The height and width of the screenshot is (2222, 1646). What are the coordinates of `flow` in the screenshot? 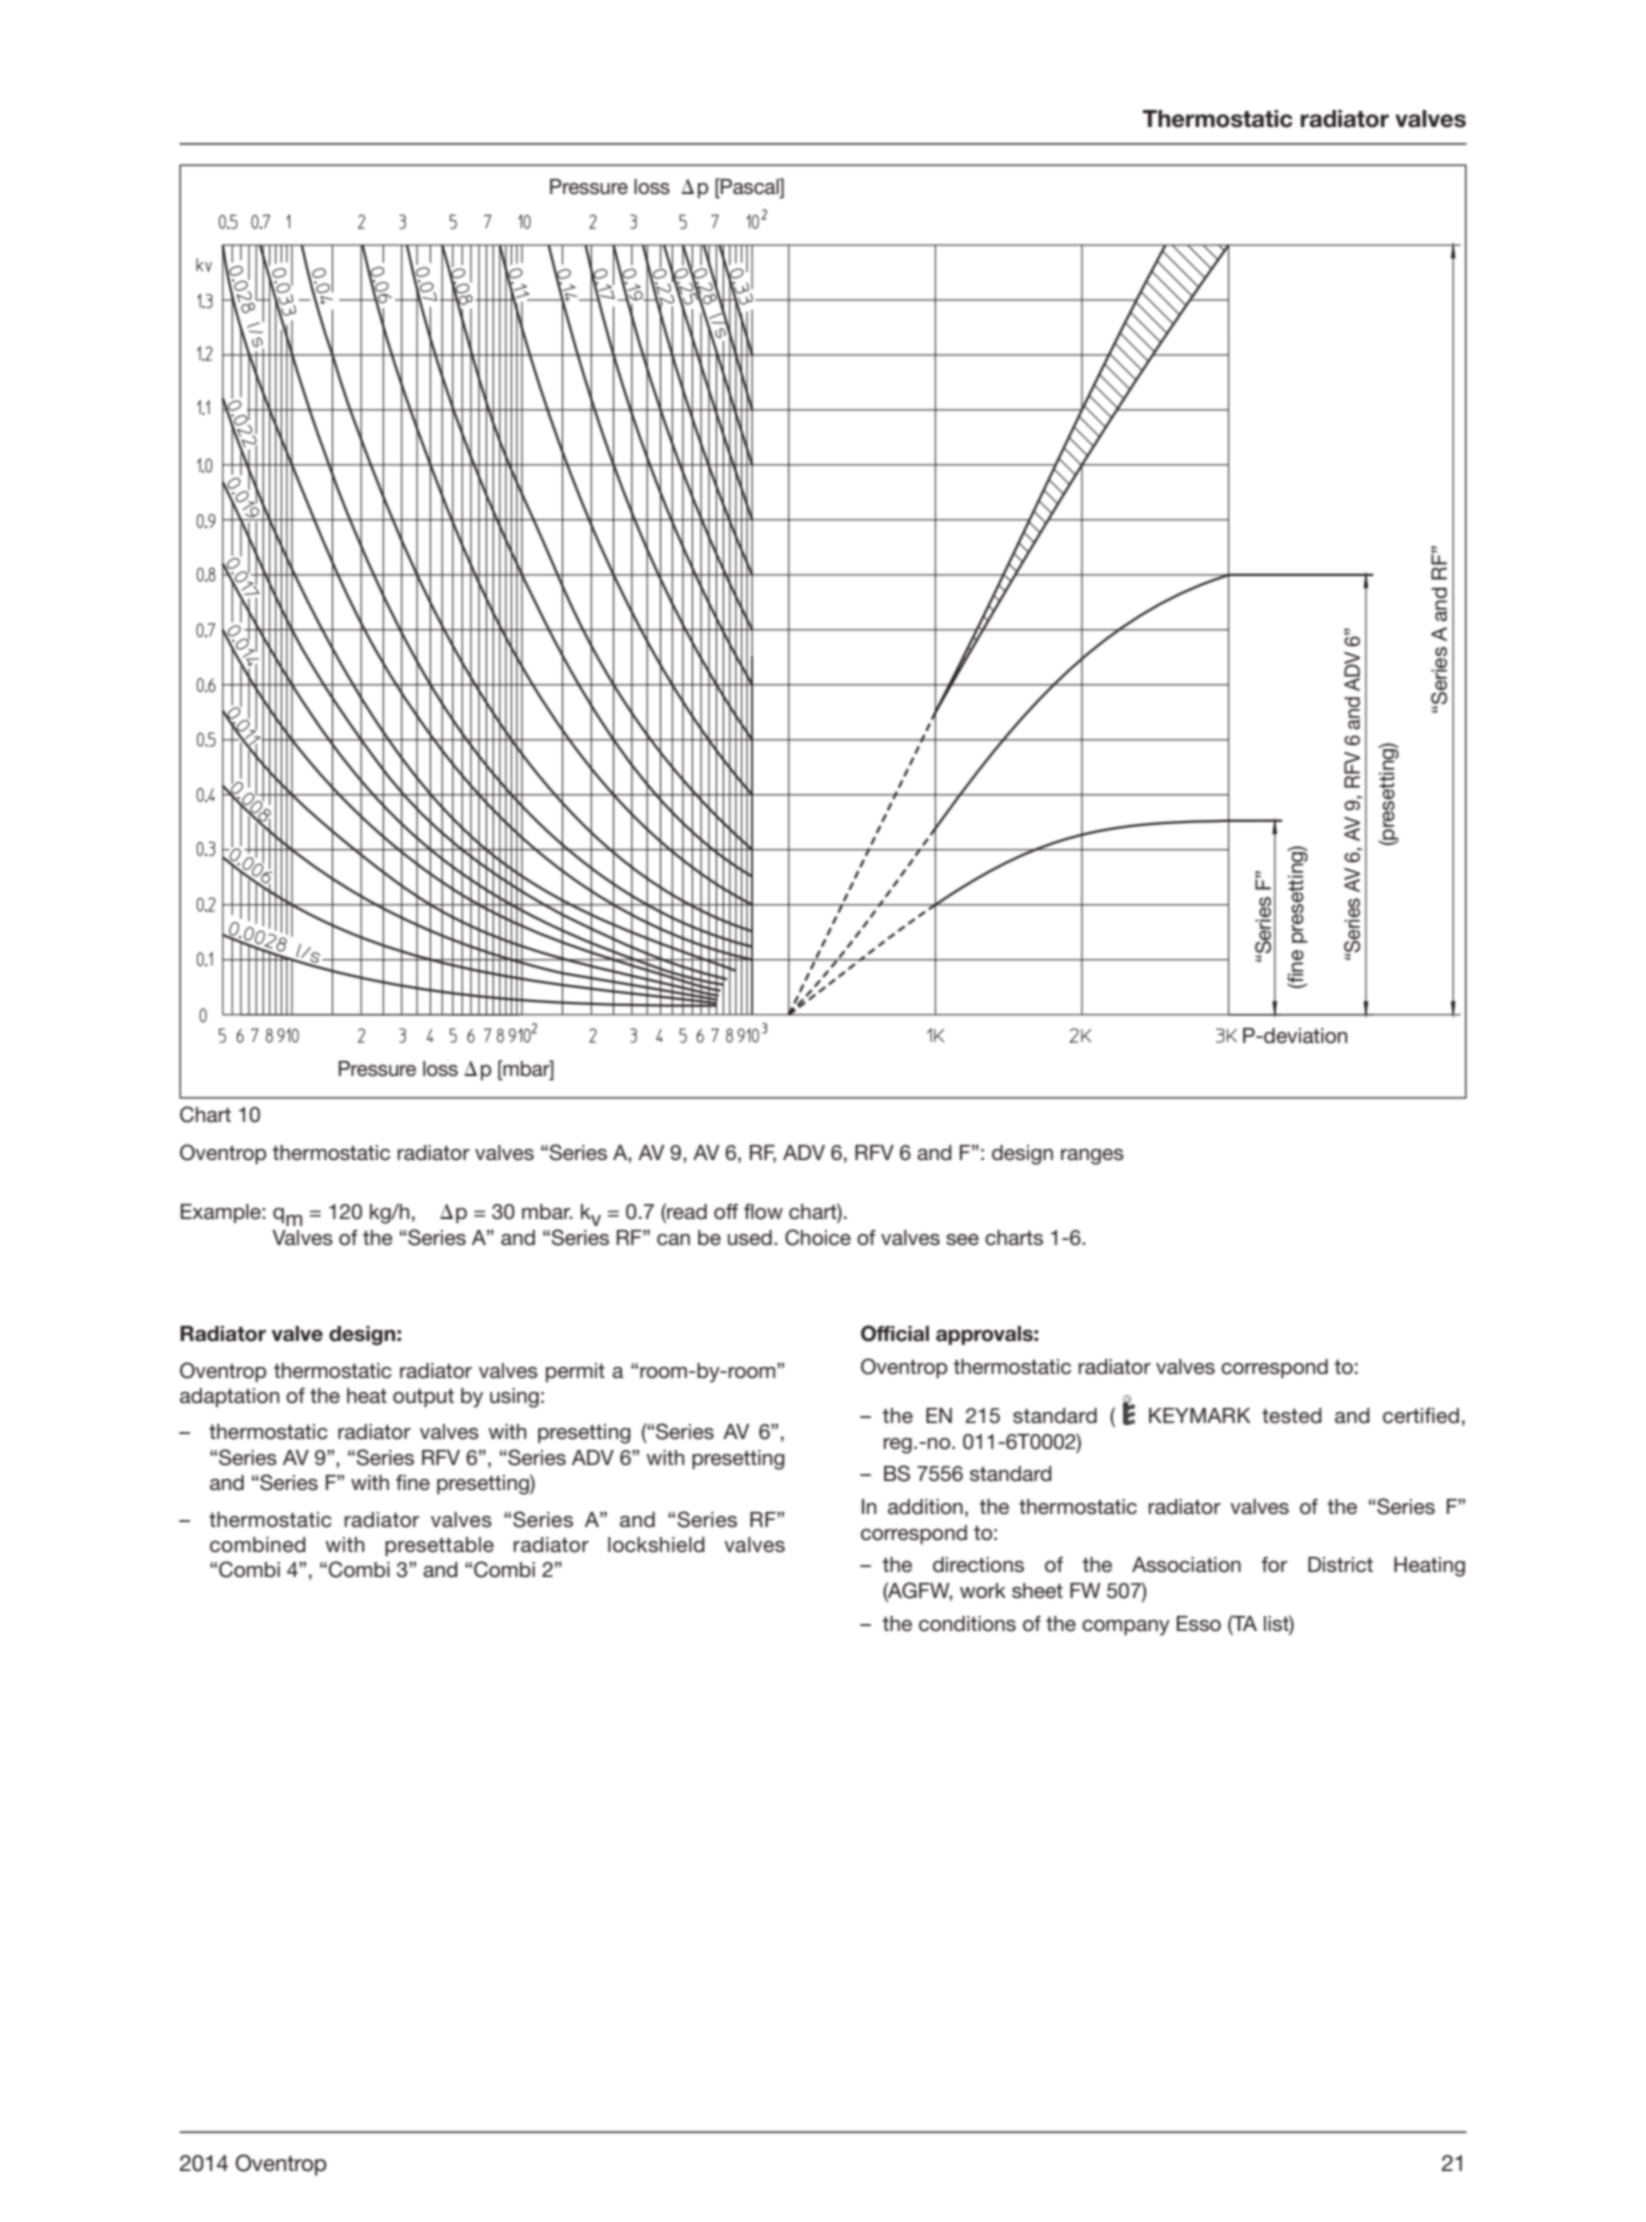 It's located at (763, 1212).
